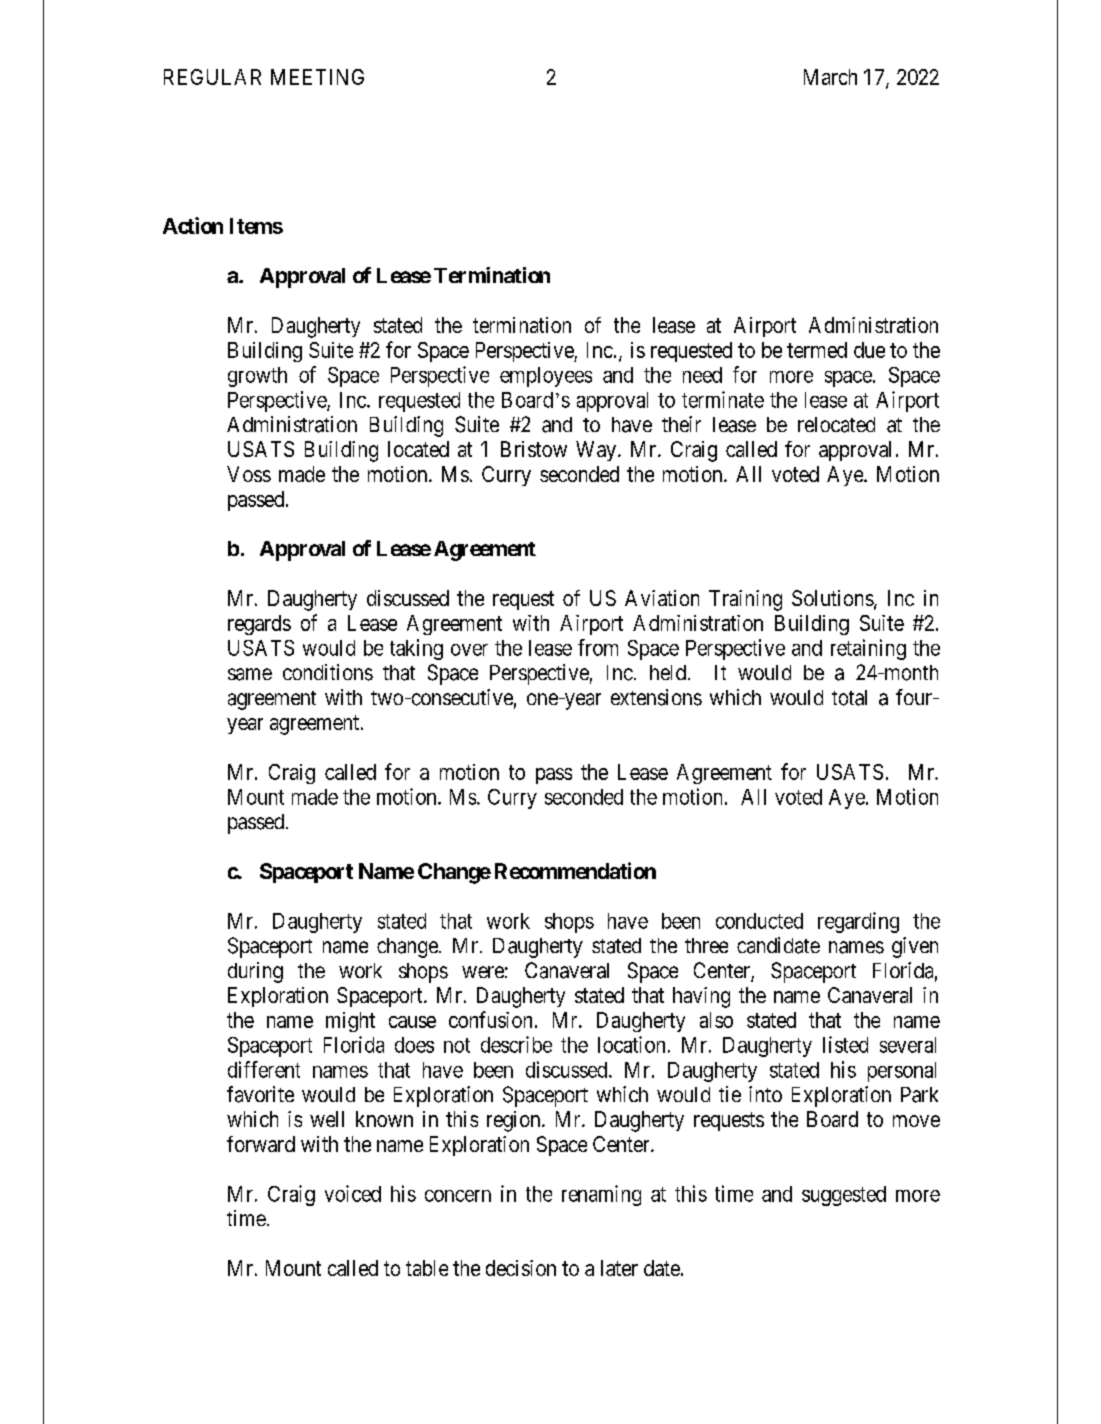 This image has height=1424, width=1101. What do you see at coordinates (353, 1193) in the image?
I see `voiced` at bounding box center [353, 1193].
